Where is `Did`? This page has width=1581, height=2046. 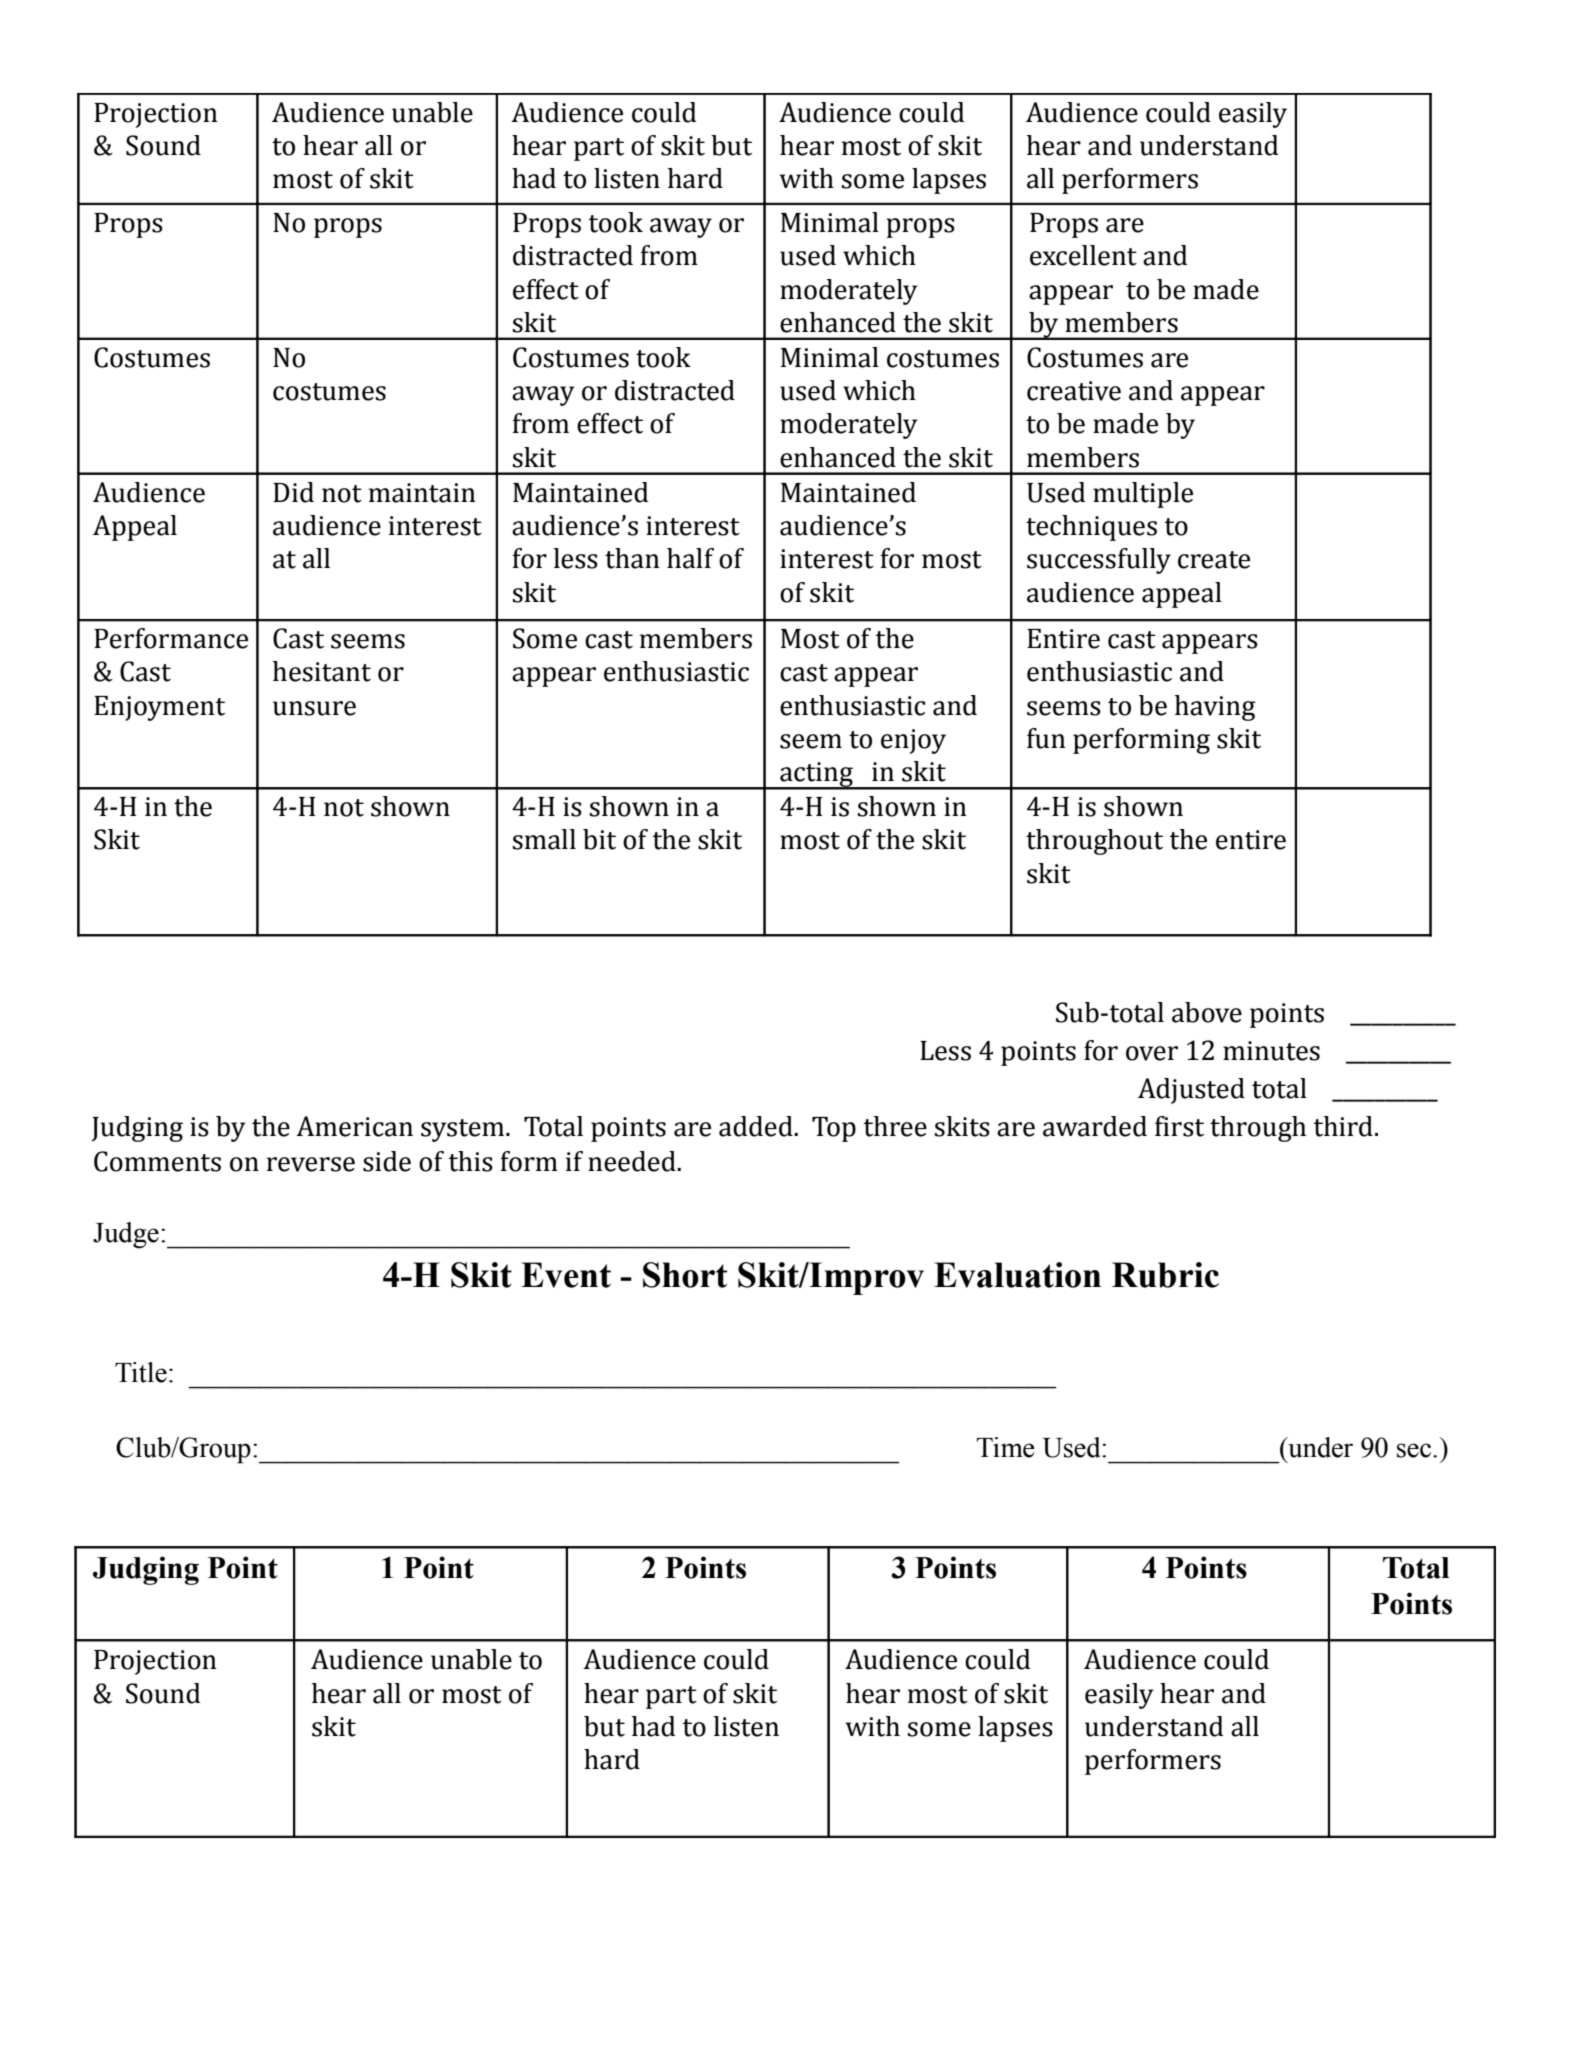 Did is located at coordinates (293, 492).
